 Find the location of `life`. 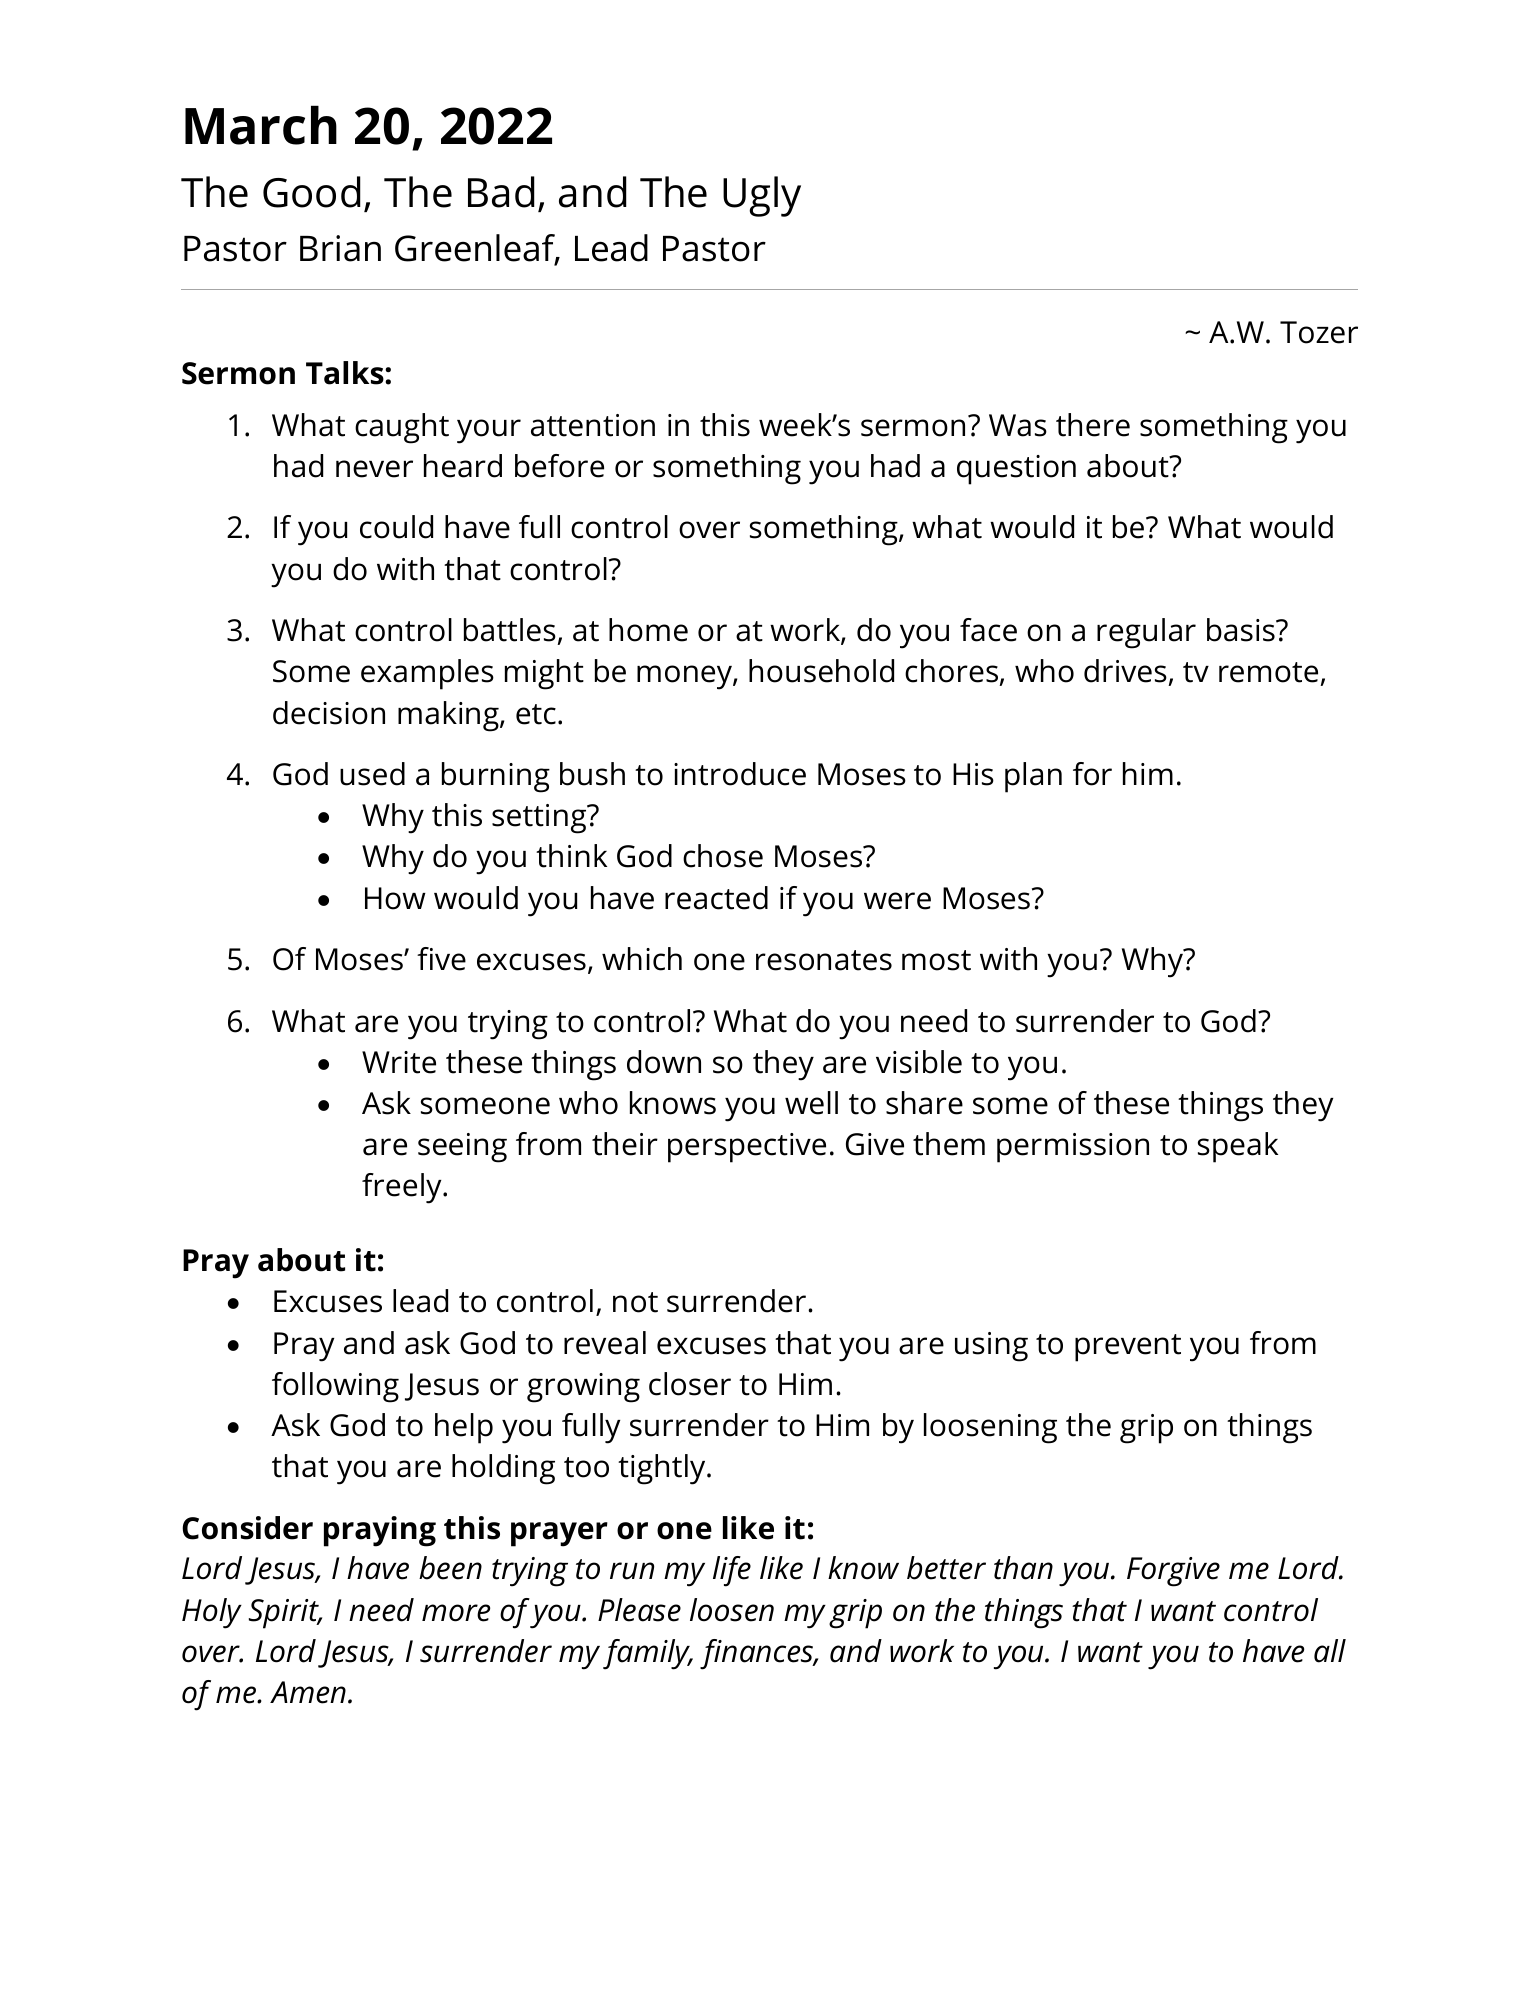

life is located at coordinates (732, 1571).
